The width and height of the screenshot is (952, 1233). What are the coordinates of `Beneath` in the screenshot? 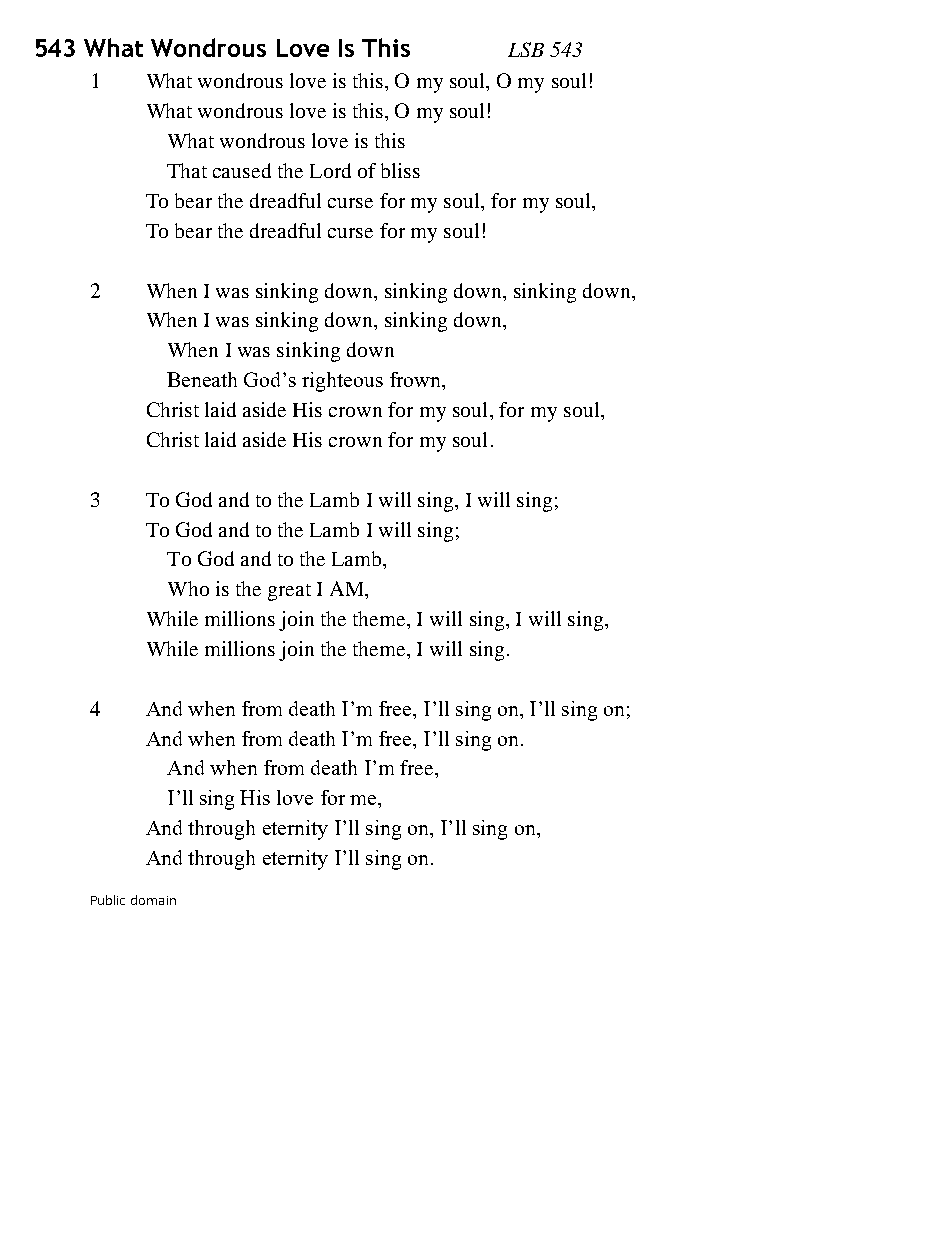 It's located at (202, 379).
